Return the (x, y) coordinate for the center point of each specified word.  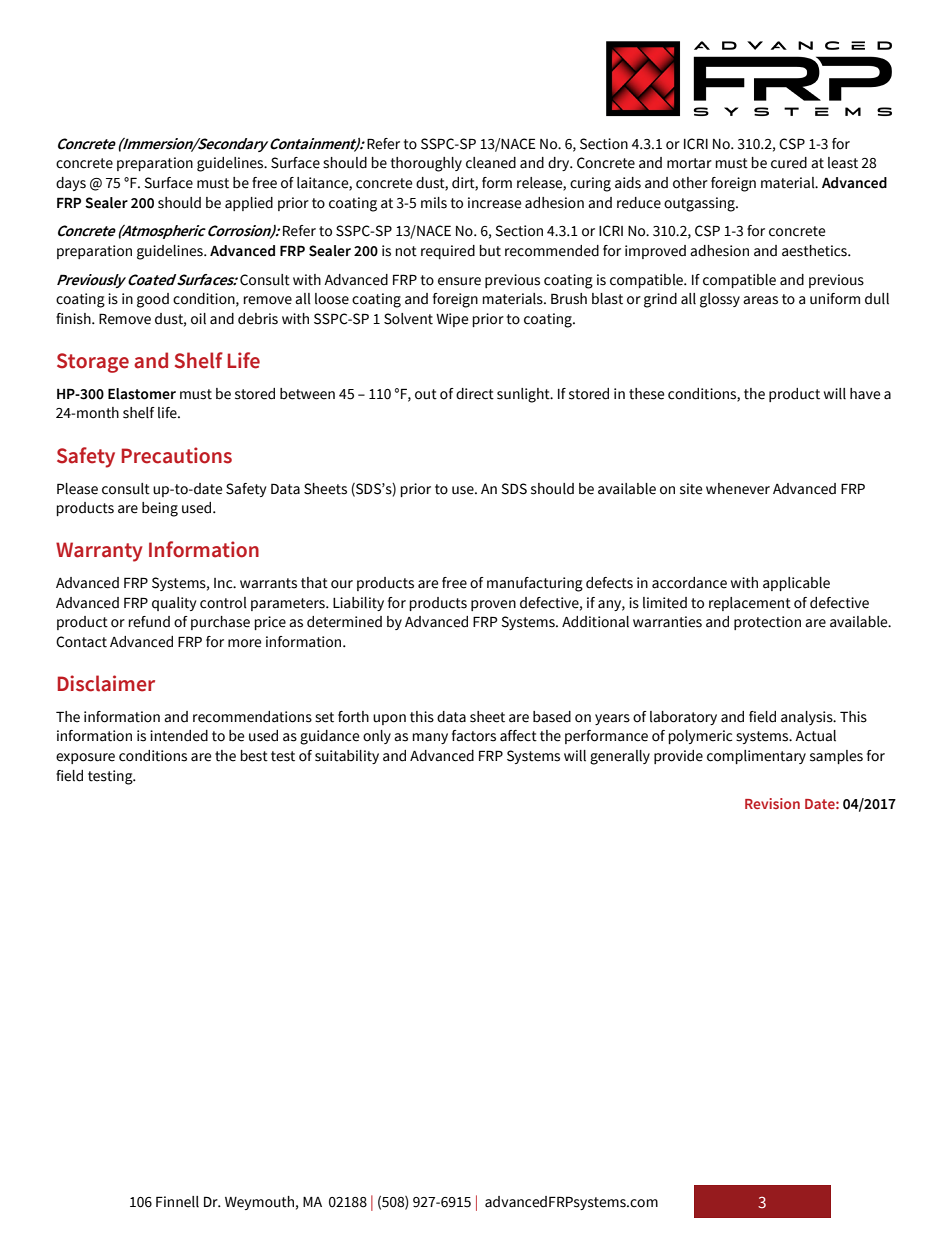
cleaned (491, 163)
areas (760, 300)
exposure (85, 758)
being (160, 509)
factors (474, 736)
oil (198, 319)
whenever (738, 489)
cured (789, 163)
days (71, 184)
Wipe (452, 320)
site (691, 489)
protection (767, 623)
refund (149, 622)
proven (493, 605)
